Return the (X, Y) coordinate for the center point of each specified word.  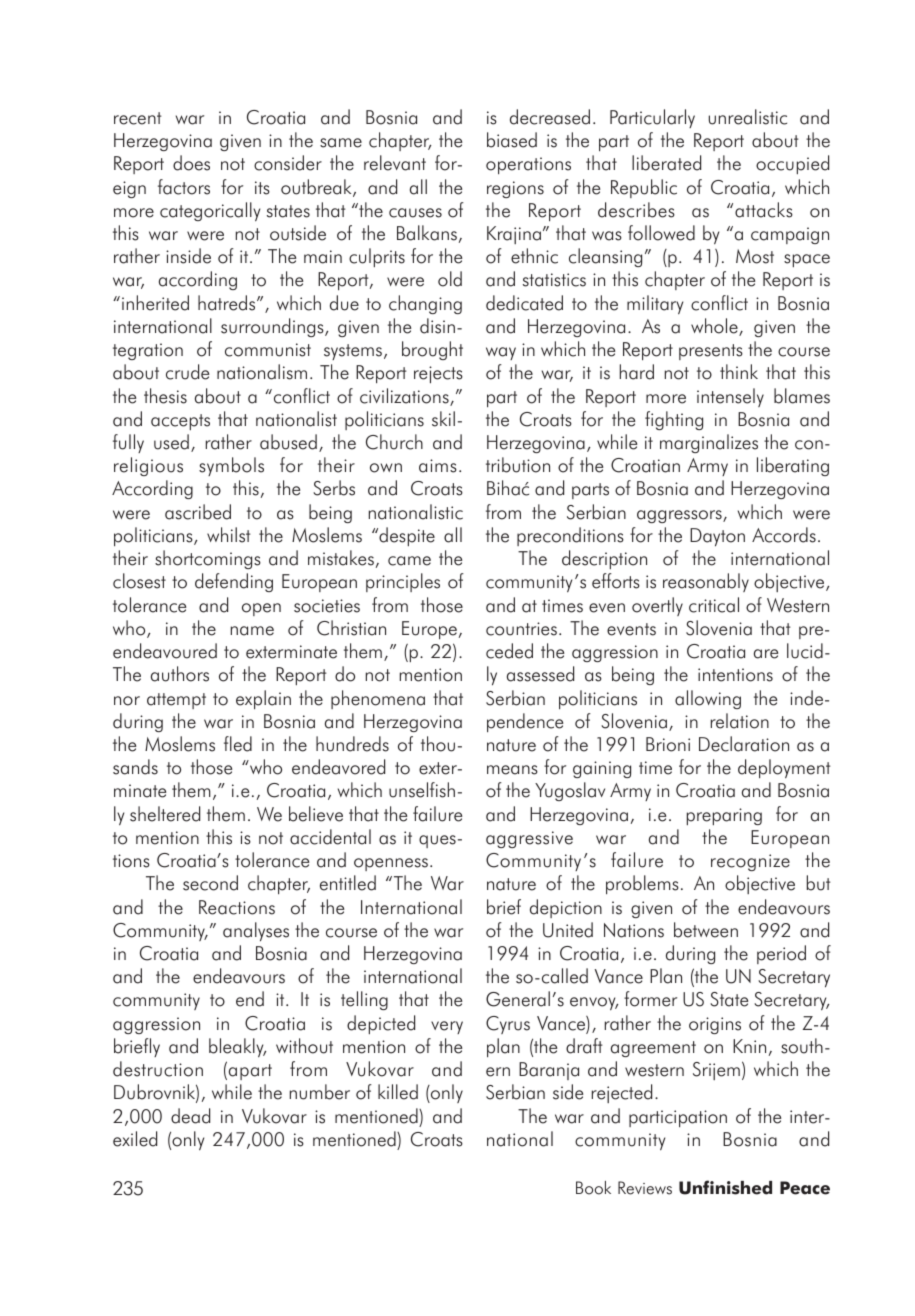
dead (190, 1116)
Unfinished (725, 1187)
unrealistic (748, 117)
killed (398, 1092)
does (191, 163)
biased (512, 140)
